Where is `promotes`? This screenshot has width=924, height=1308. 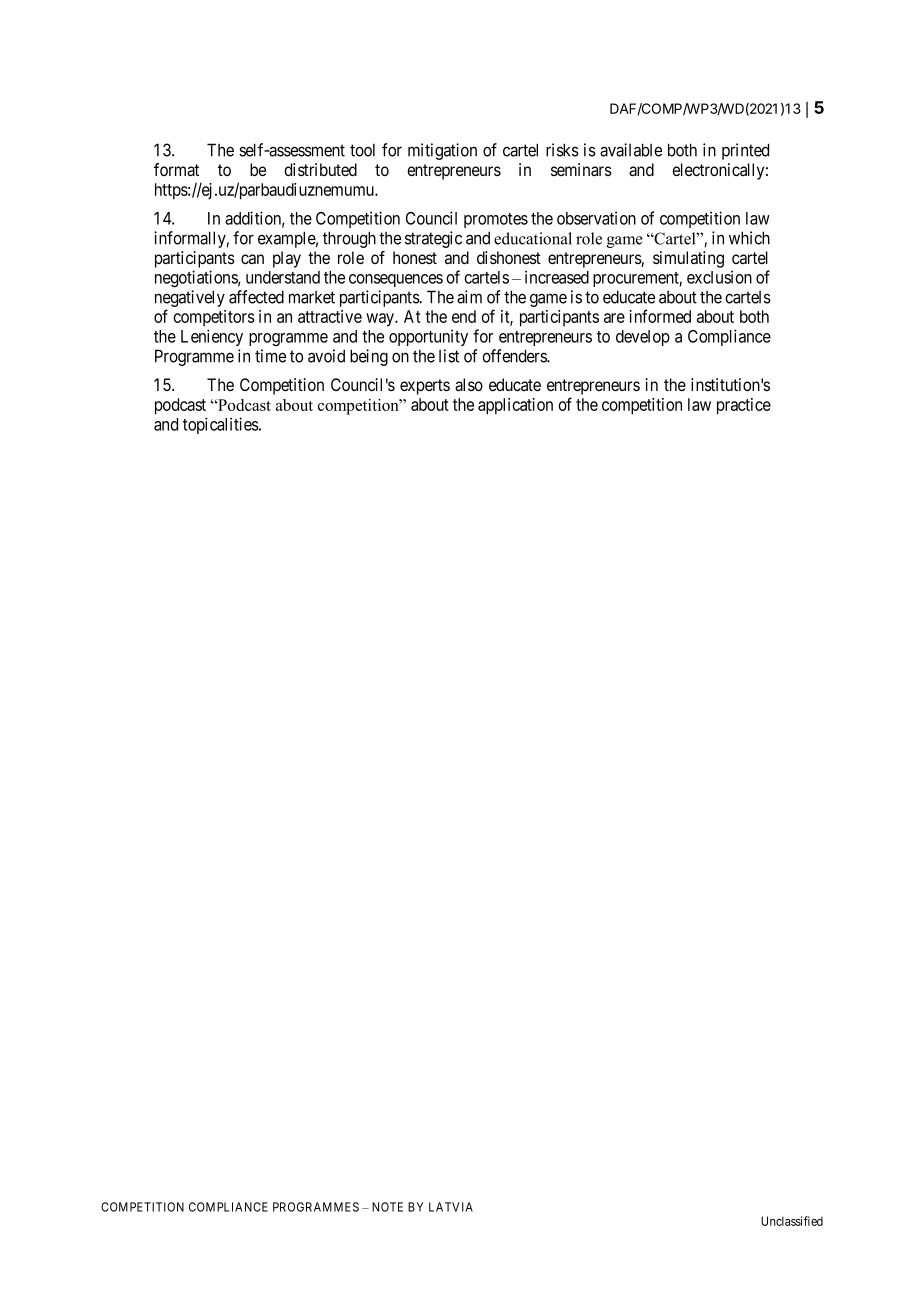
promotes is located at coordinates (496, 220).
